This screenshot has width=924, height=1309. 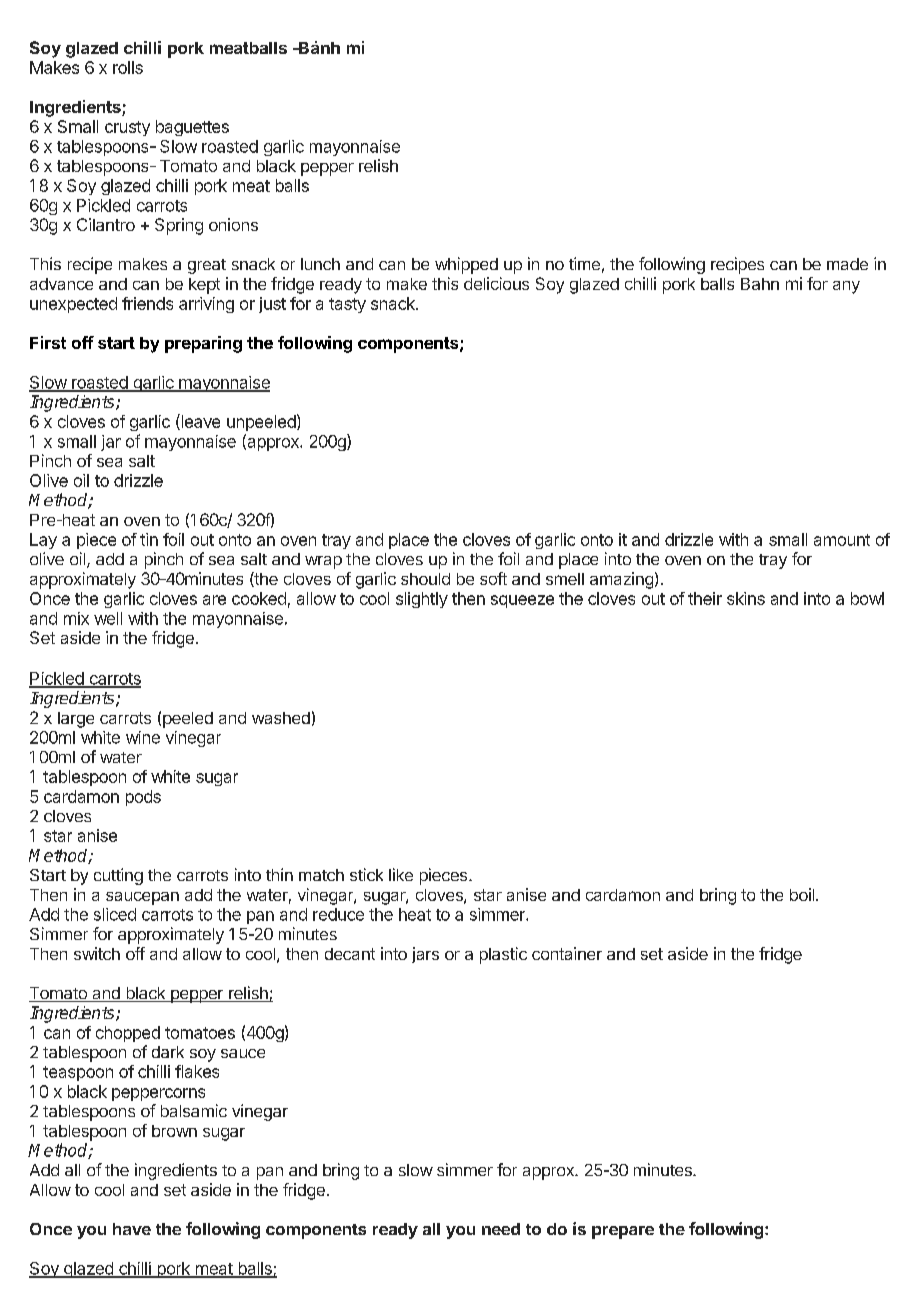 What do you see at coordinates (847, 264) in the screenshot?
I see `made` at bounding box center [847, 264].
